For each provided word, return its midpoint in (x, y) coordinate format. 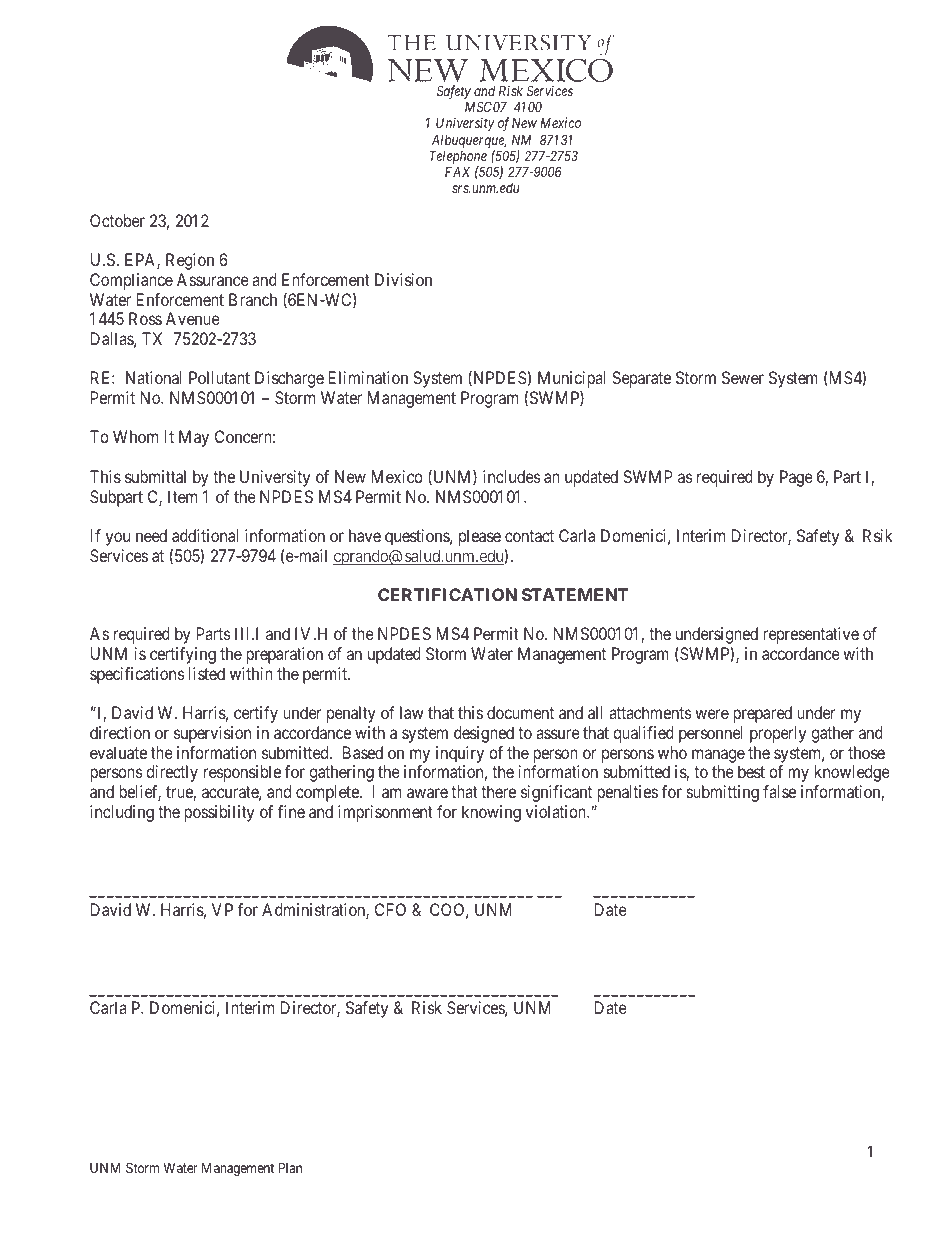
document (520, 712)
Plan (290, 1167)
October (117, 220)
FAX (457, 171)
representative (811, 635)
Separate (641, 379)
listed (207, 673)
